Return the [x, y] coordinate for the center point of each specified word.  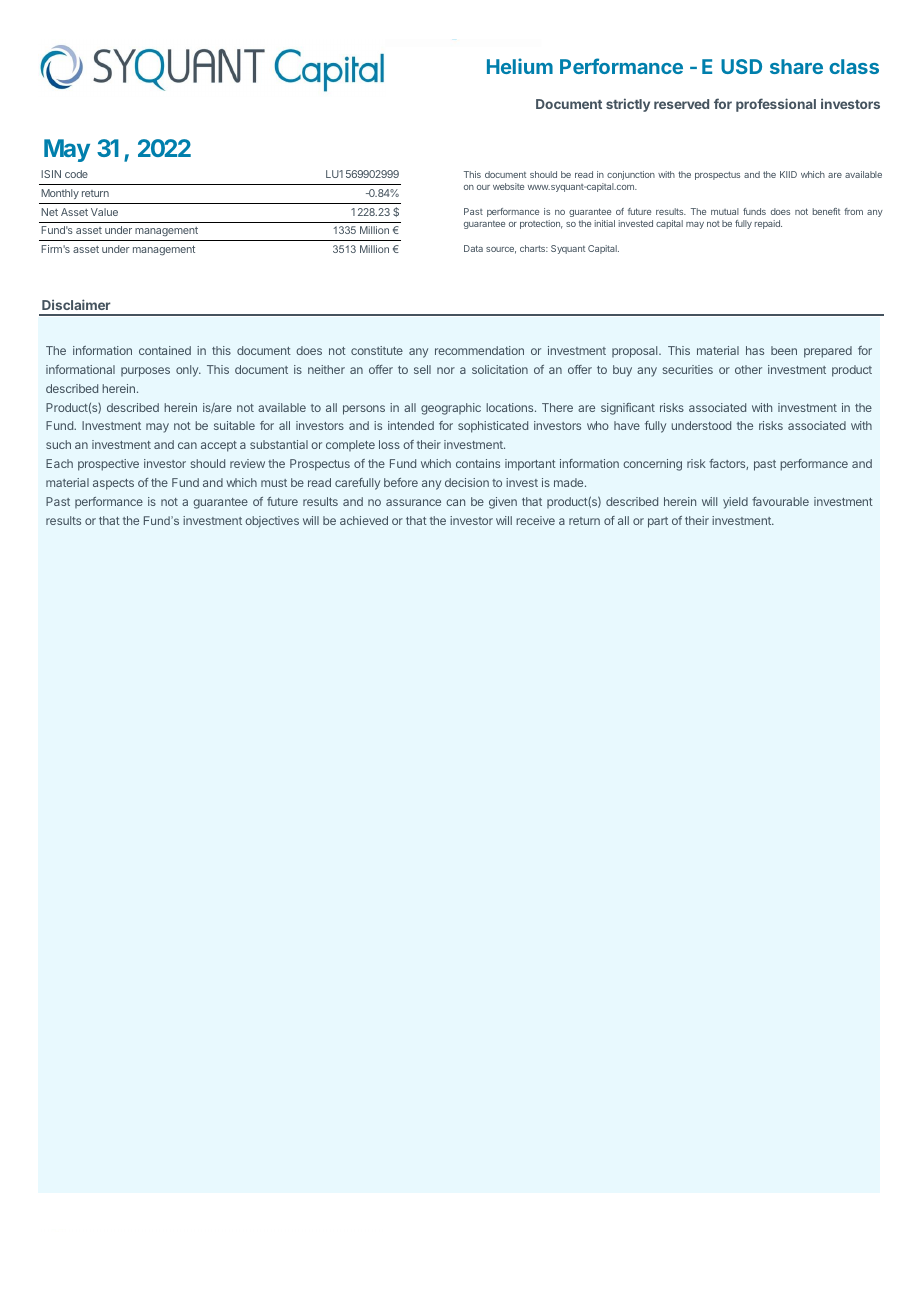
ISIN [51, 174]
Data [473, 248]
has [755, 350]
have [627, 425]
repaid [768, 224]
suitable [234, 425]
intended [411, 425]
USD [741, 66]
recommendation [479, 350]
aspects [113, 484]
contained [165, 350]
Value [104, 212]
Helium [520, 66]
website [508, 186]
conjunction [631, 175]
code [76, 174]
